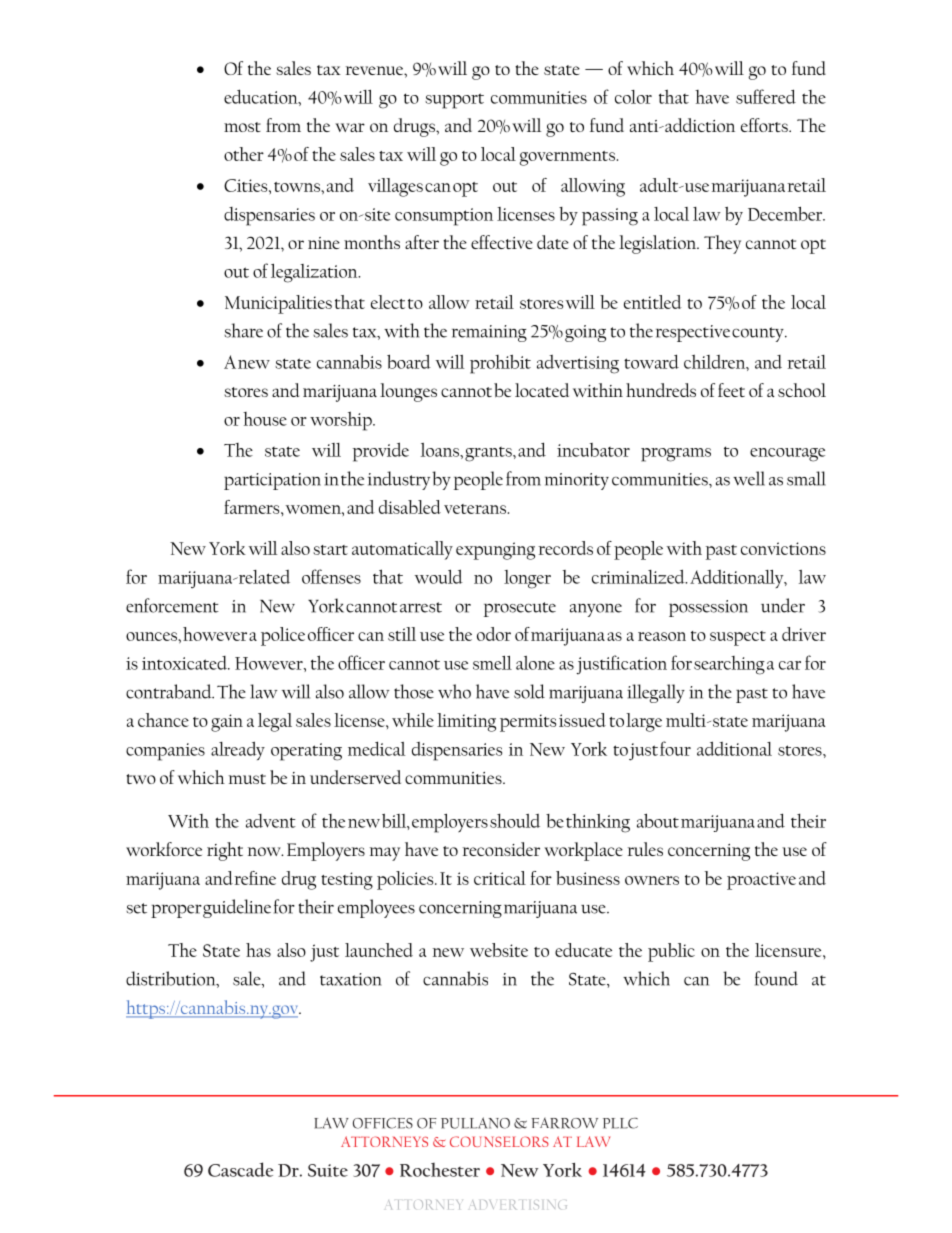  What do you see at coordinates (731, 390) in the screenshot?
I see `feet` at bounding box center [731, 390].
